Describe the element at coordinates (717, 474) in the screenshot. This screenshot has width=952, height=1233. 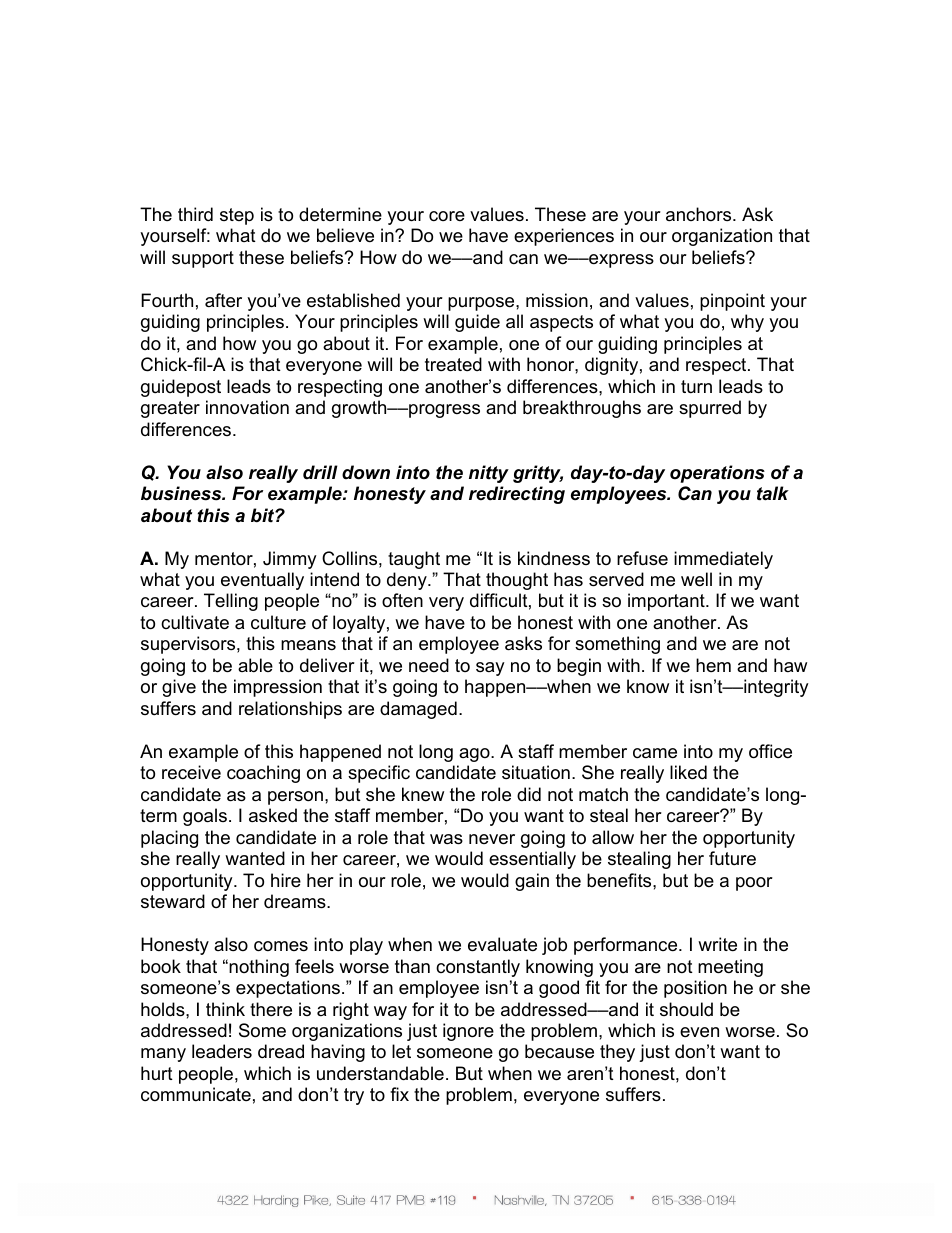
I see `operations` at that location.
